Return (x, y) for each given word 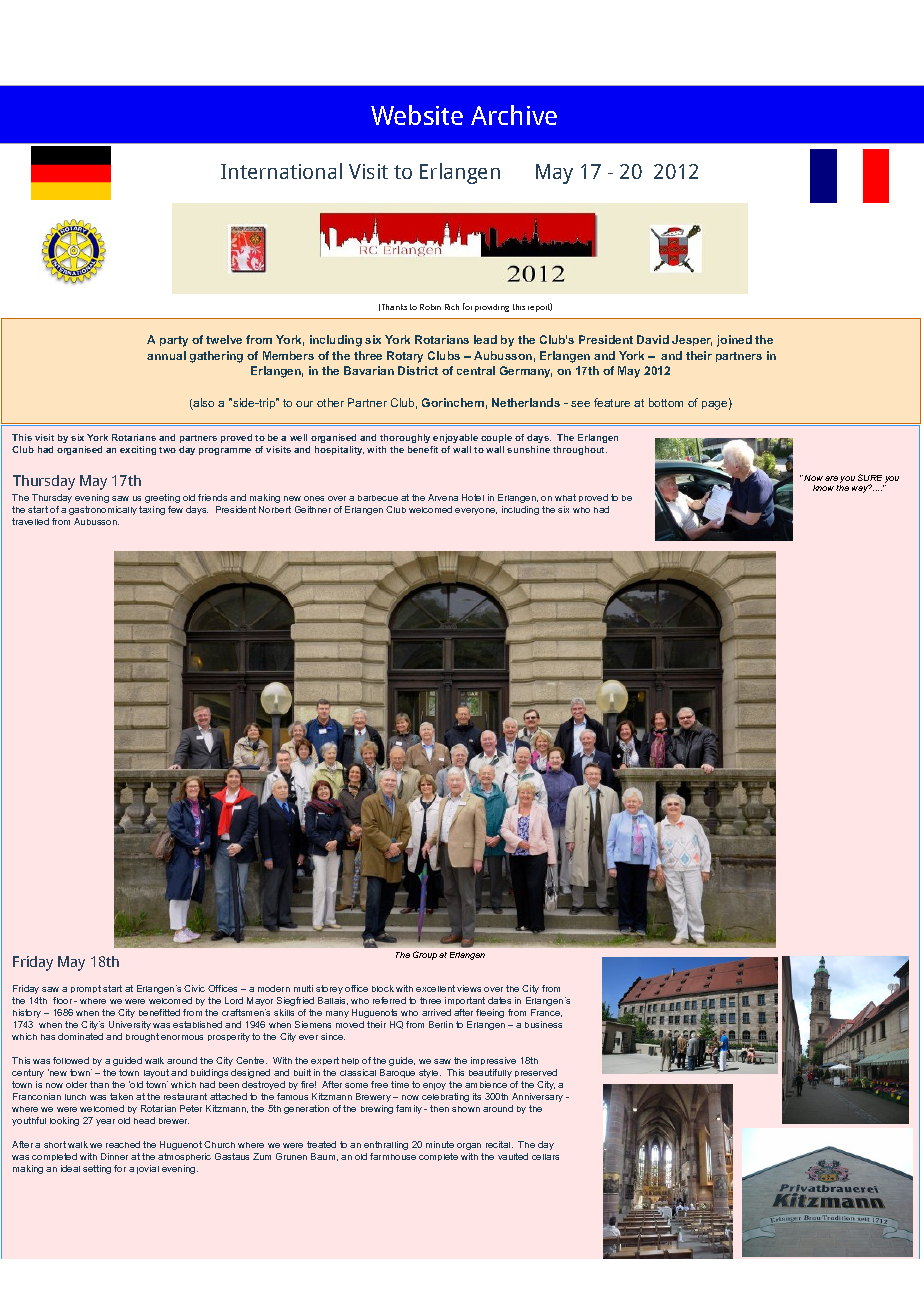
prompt (86, 989)
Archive (514, 115)
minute (440, 1144)
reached (123, 1144)
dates (499, 1000)
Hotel (473, 497)
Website (417, 115)
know (823, 488)
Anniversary (537, 1097)
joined (734, 341)
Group (425, 955)
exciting (138, 450)
